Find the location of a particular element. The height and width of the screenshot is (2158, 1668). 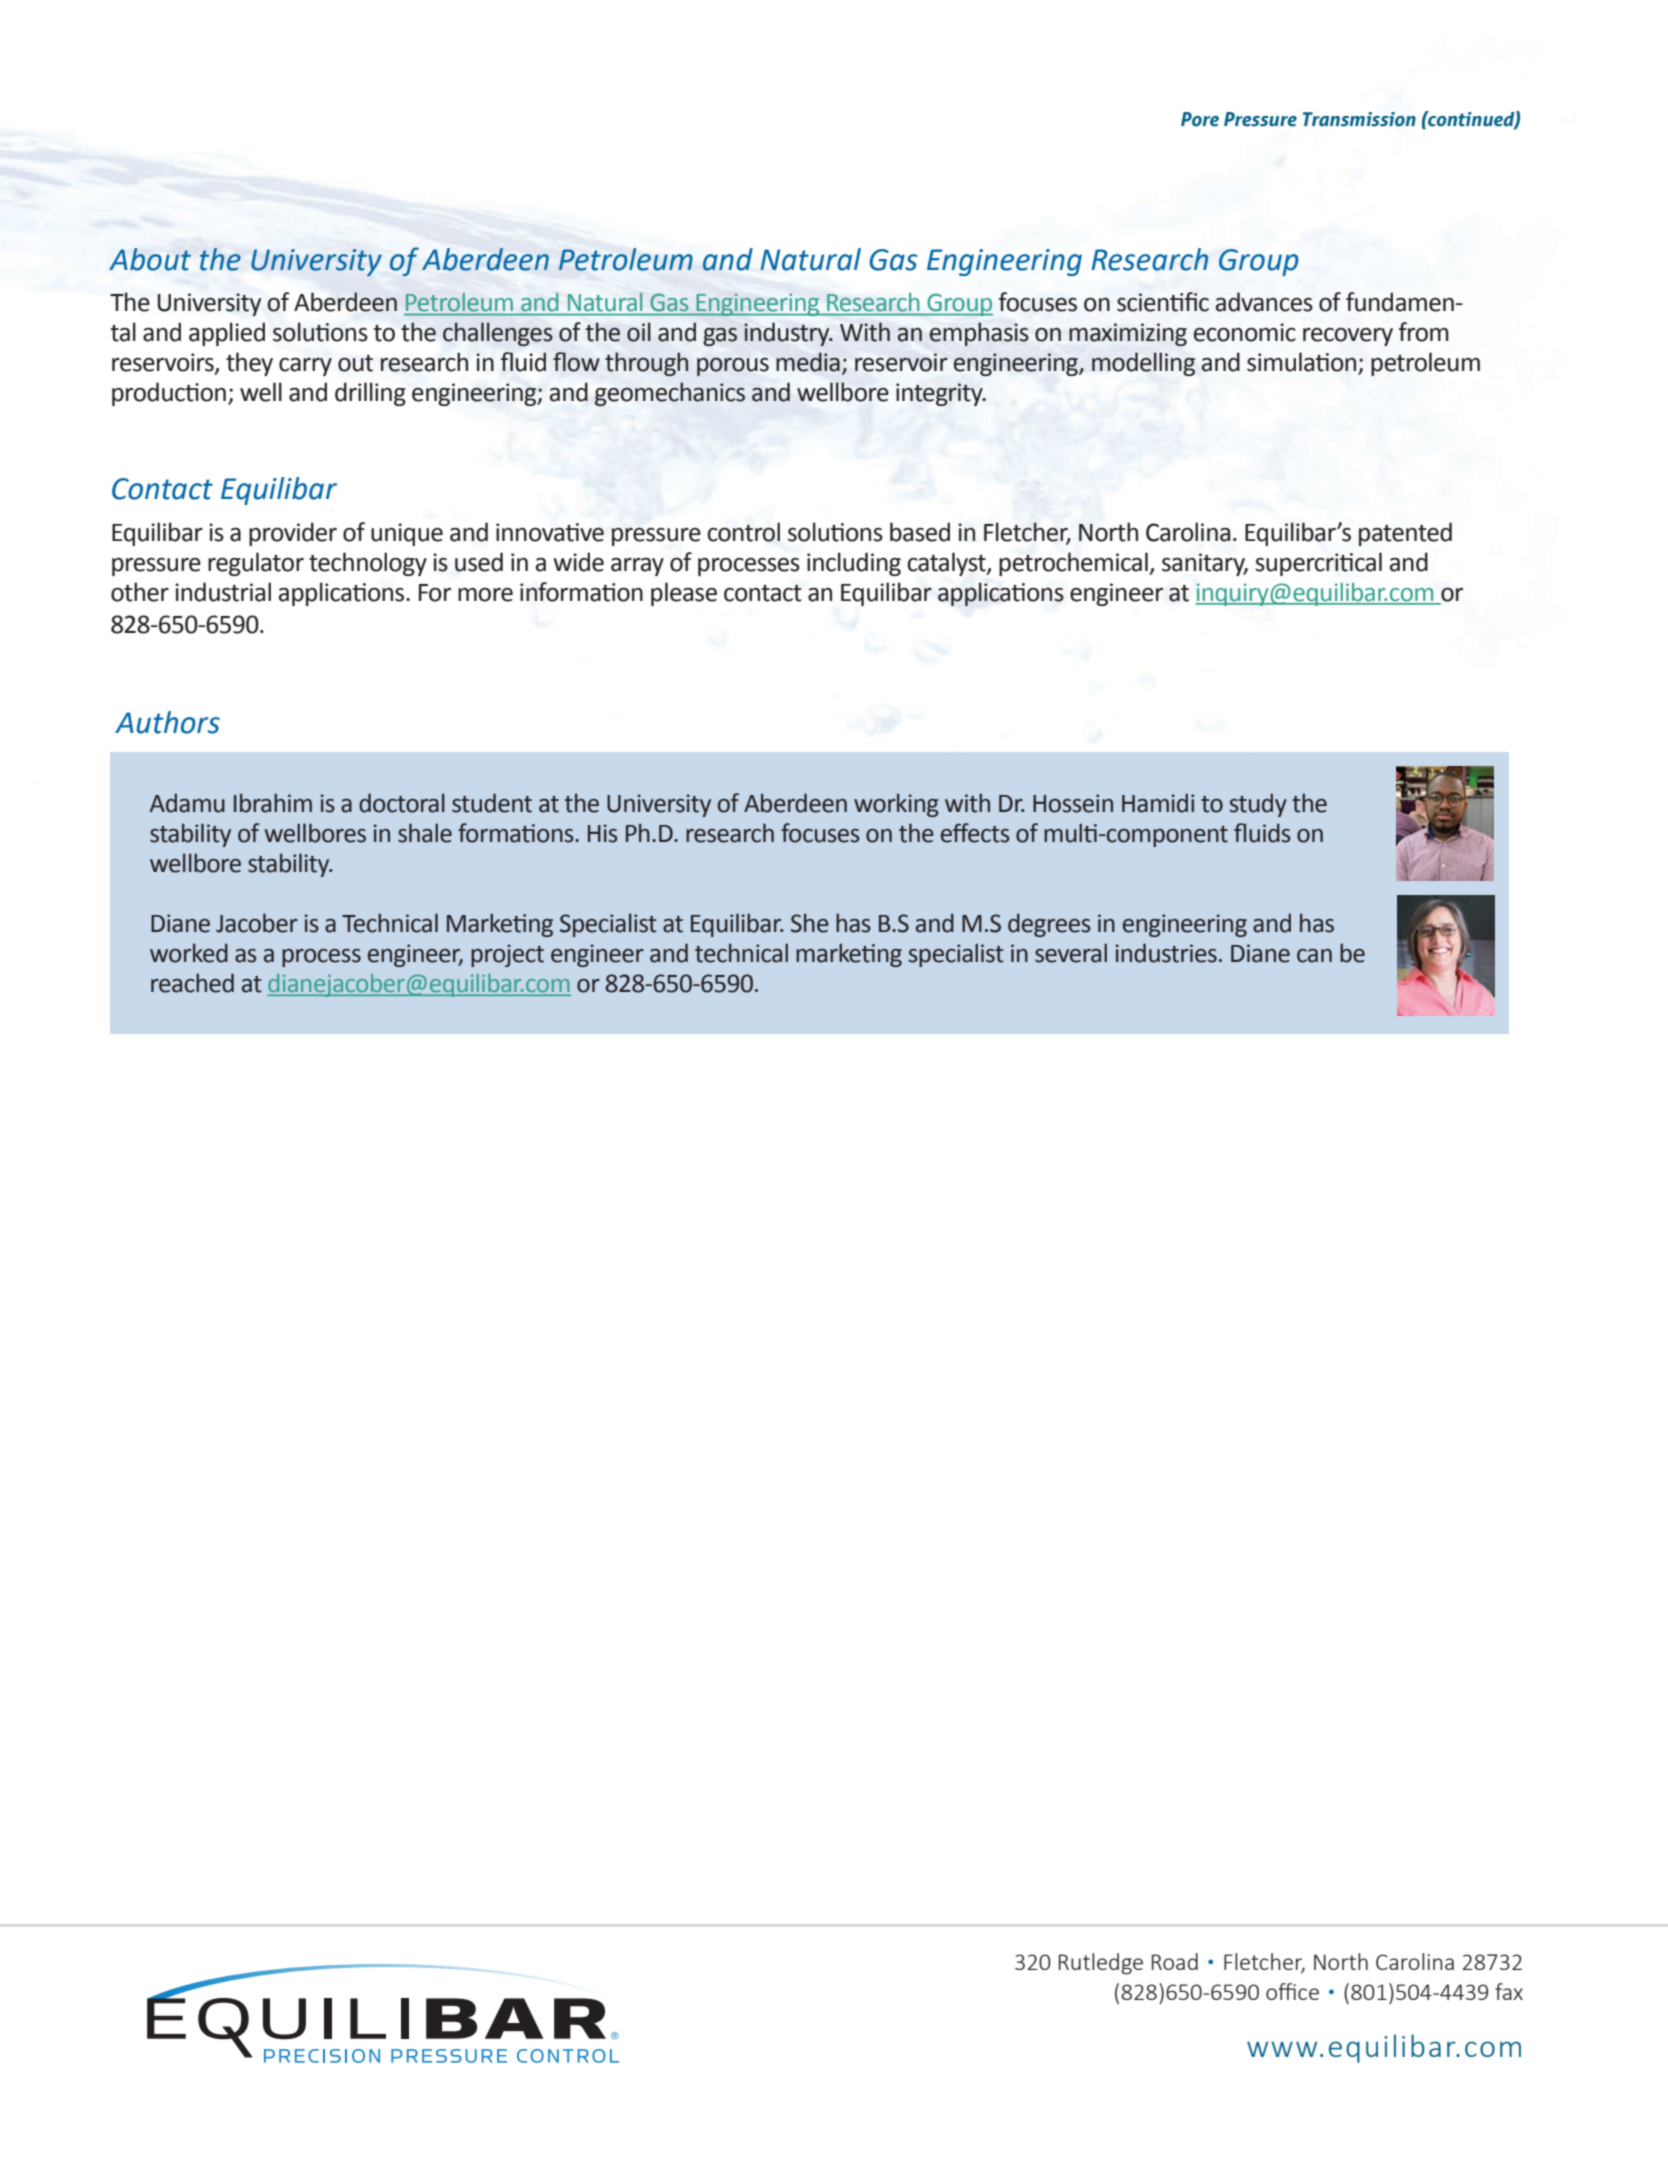

She is located at coordinates (810, 923).
